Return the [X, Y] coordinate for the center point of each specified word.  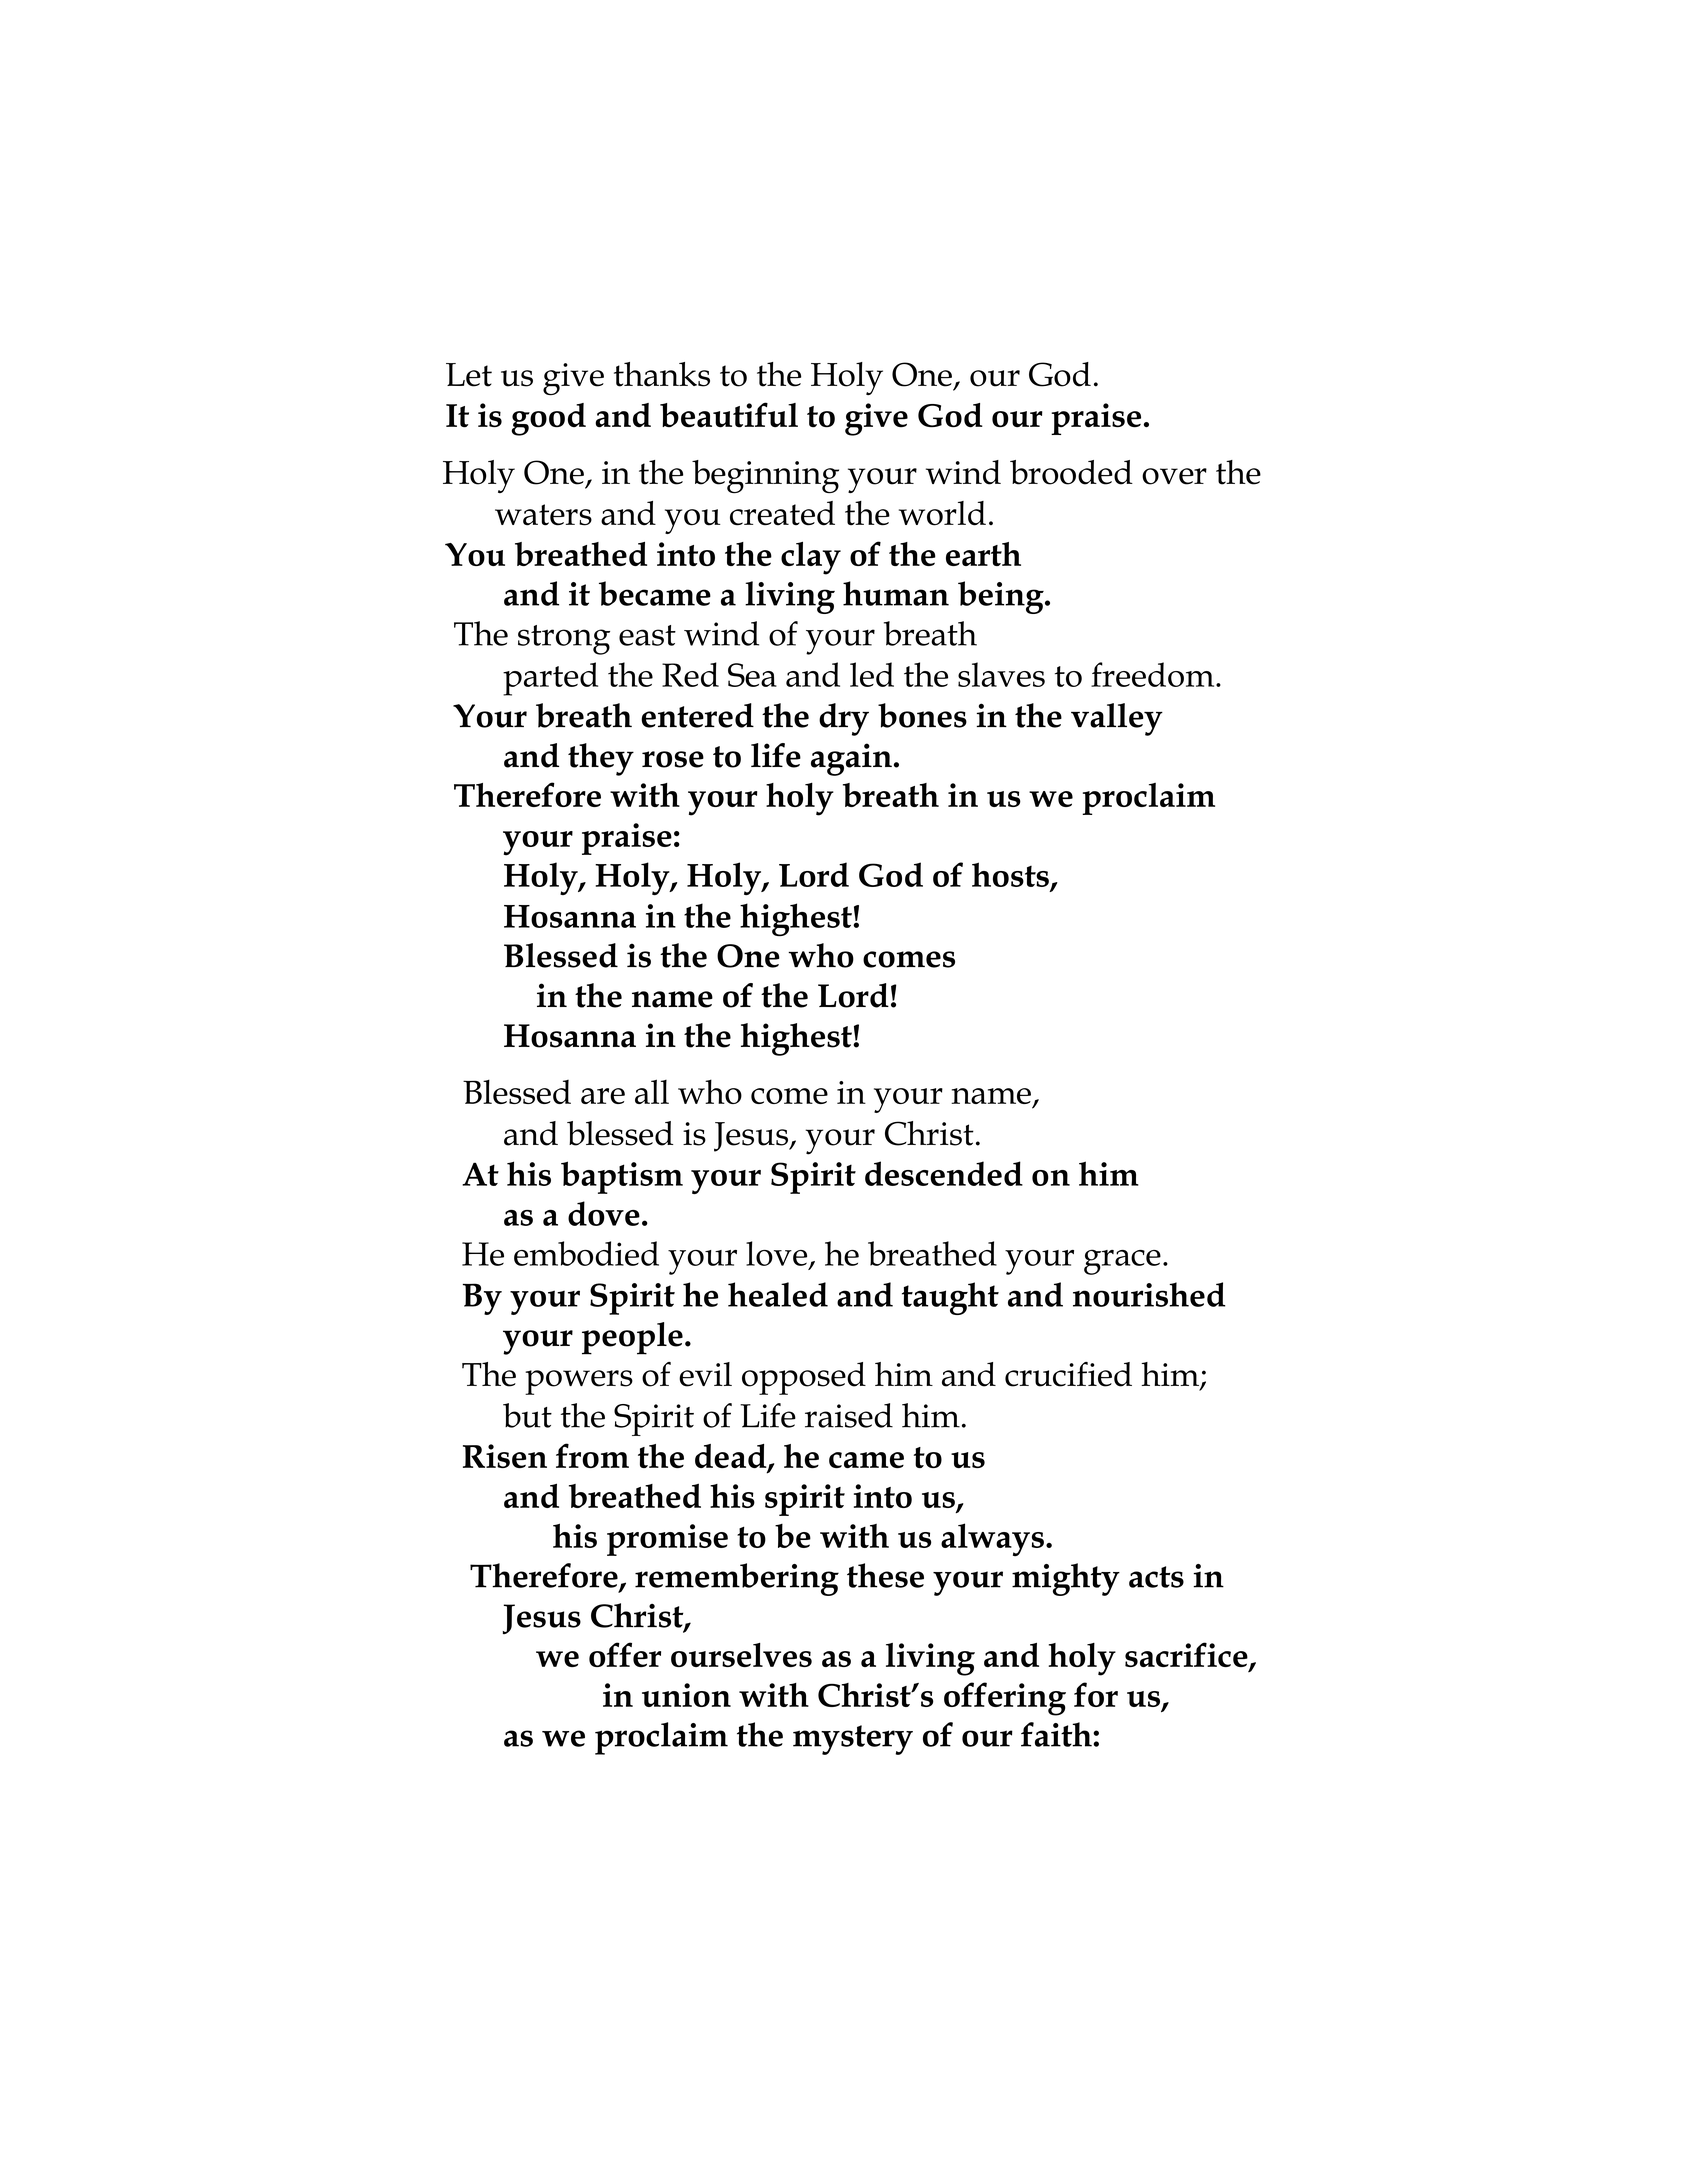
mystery [853, 1740]
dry [844, 719]
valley [1117, 719]
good [548, 419]
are [603, 1096]
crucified [1068, 1374]
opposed [804, 1378]
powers [579, 1382]
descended [944, 1173]
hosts [1010, 874]
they [601, 759]
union [686, 1695]
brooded [1071, 472]
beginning [765, 477]
